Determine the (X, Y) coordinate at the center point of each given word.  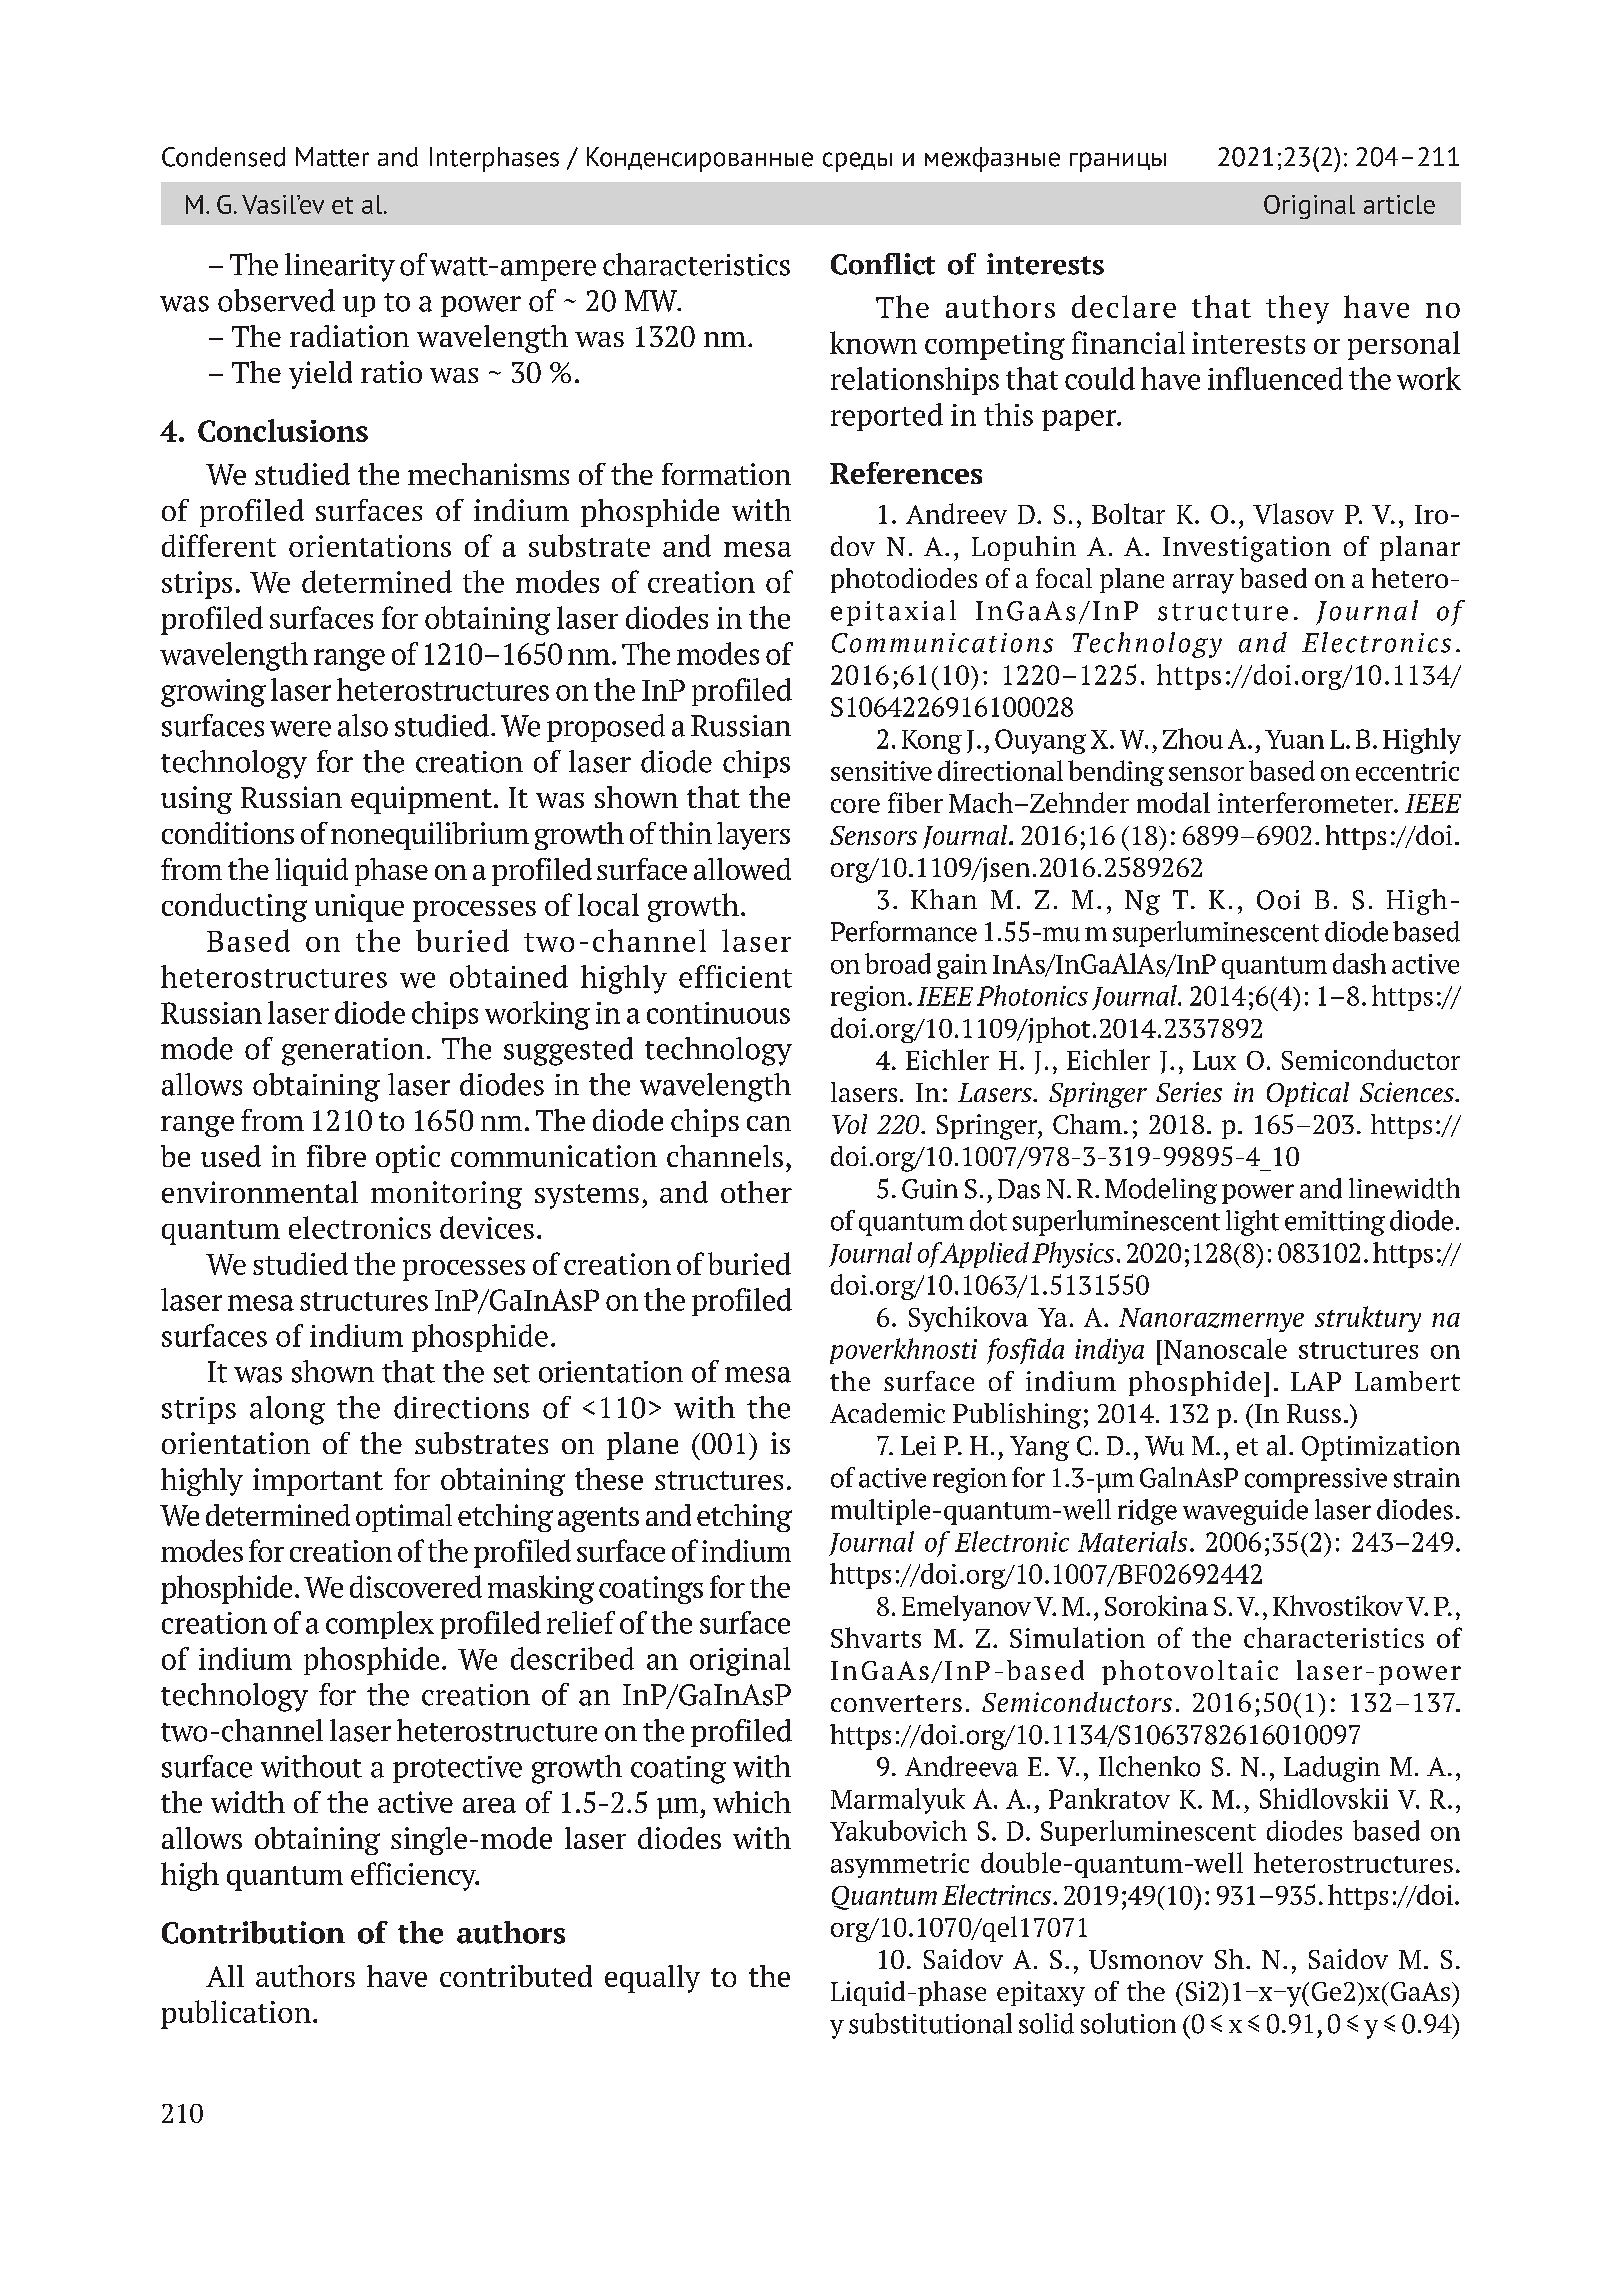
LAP (1316, 1381)
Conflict (883, 264)
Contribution (253, 1932)
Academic (887, 1413)
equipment (421, 800)
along (287, 1410)
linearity (340, 267)
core (855, 806)
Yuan (1294, 739)
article (1399, 204)
